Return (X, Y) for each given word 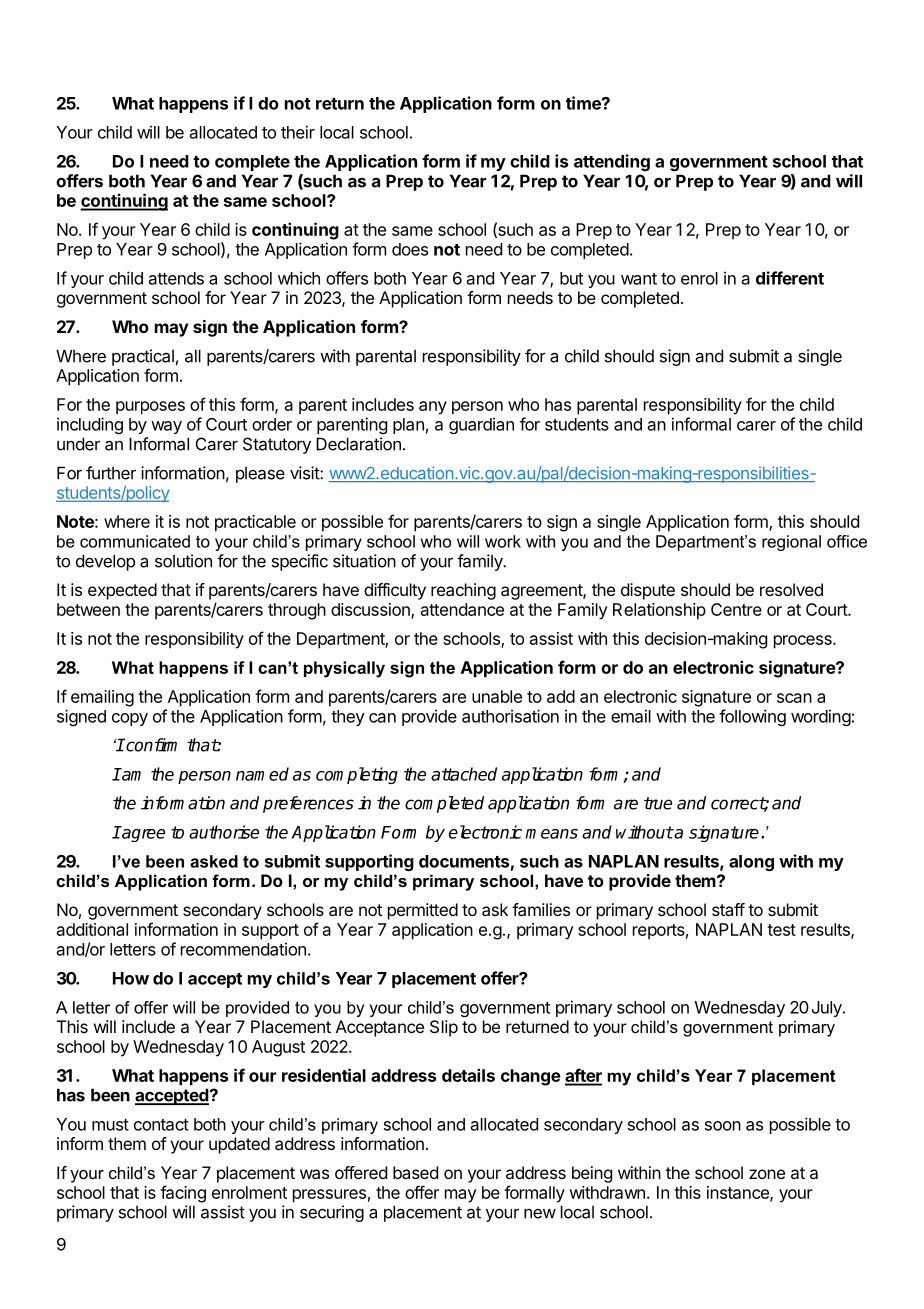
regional (791, 543)
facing (183, 1194)
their (298, 132)
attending (612, 162)
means (552, 834)
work (503, 541)
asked (214, 861)
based (415, 1172)
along (751, 863)
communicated (135, 541)
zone (767, 1174)
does (410, 249)
